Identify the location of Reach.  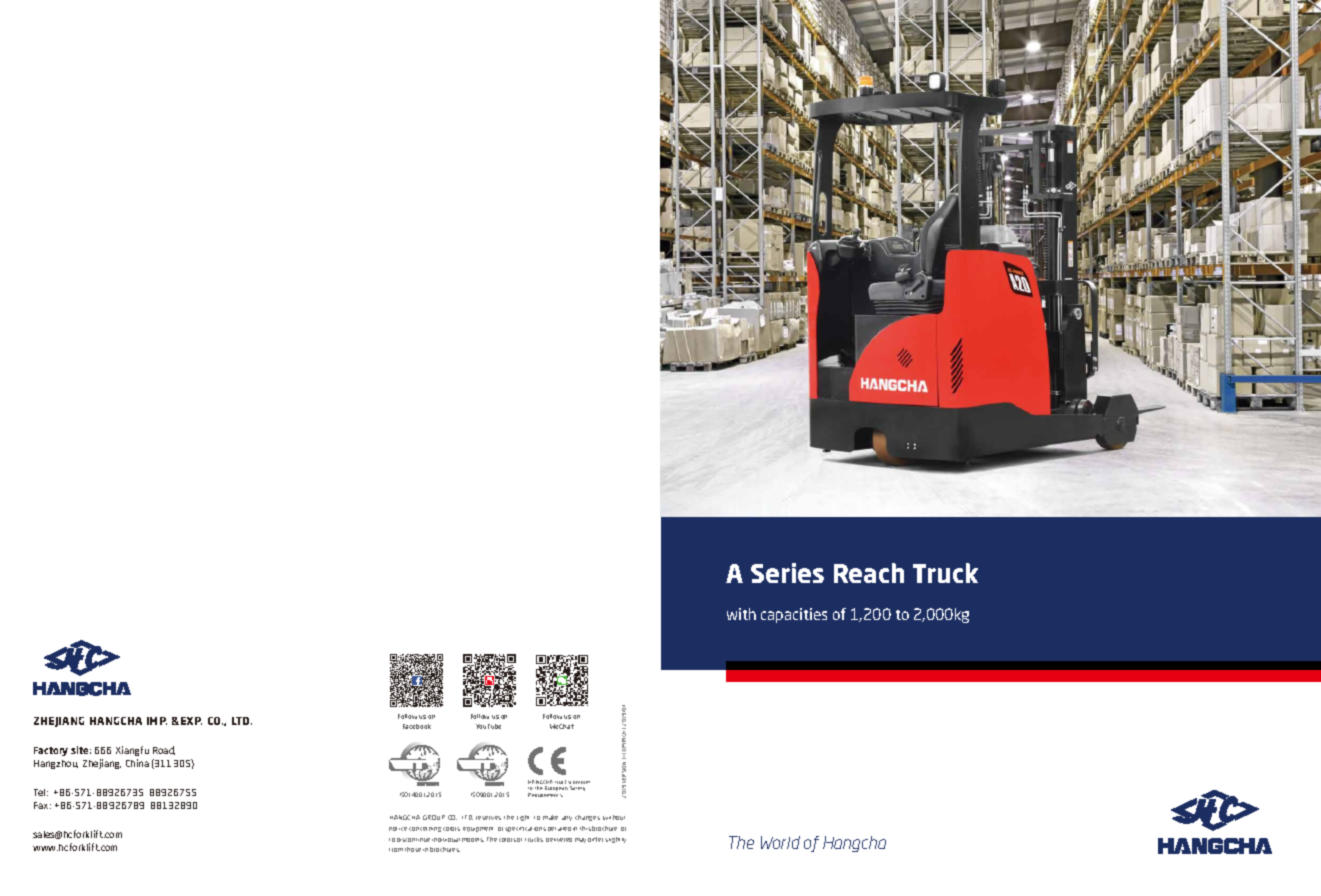
(869, 573).
